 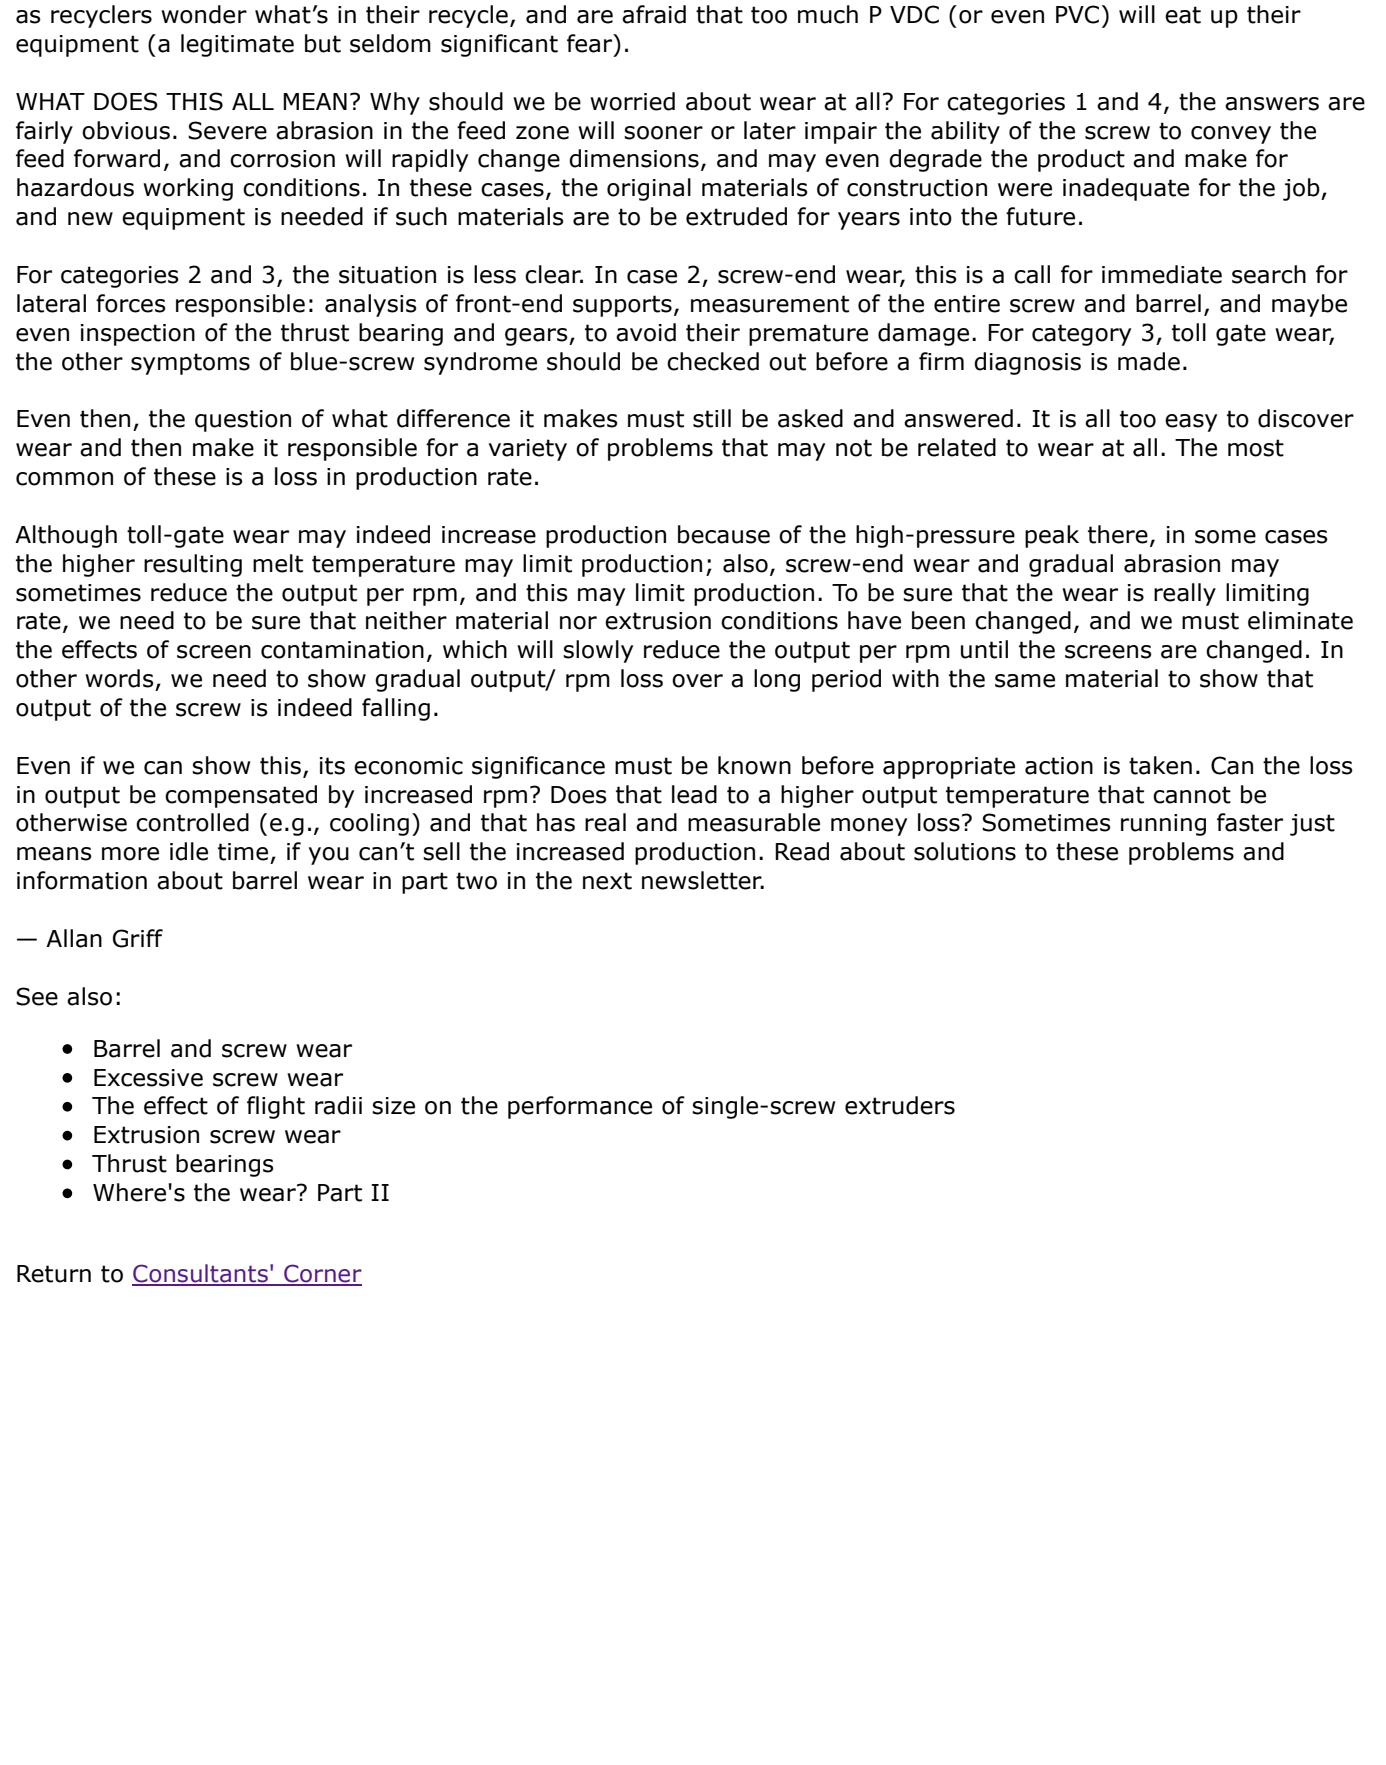 I want to click on performance, so click(x=580, y=1107).
